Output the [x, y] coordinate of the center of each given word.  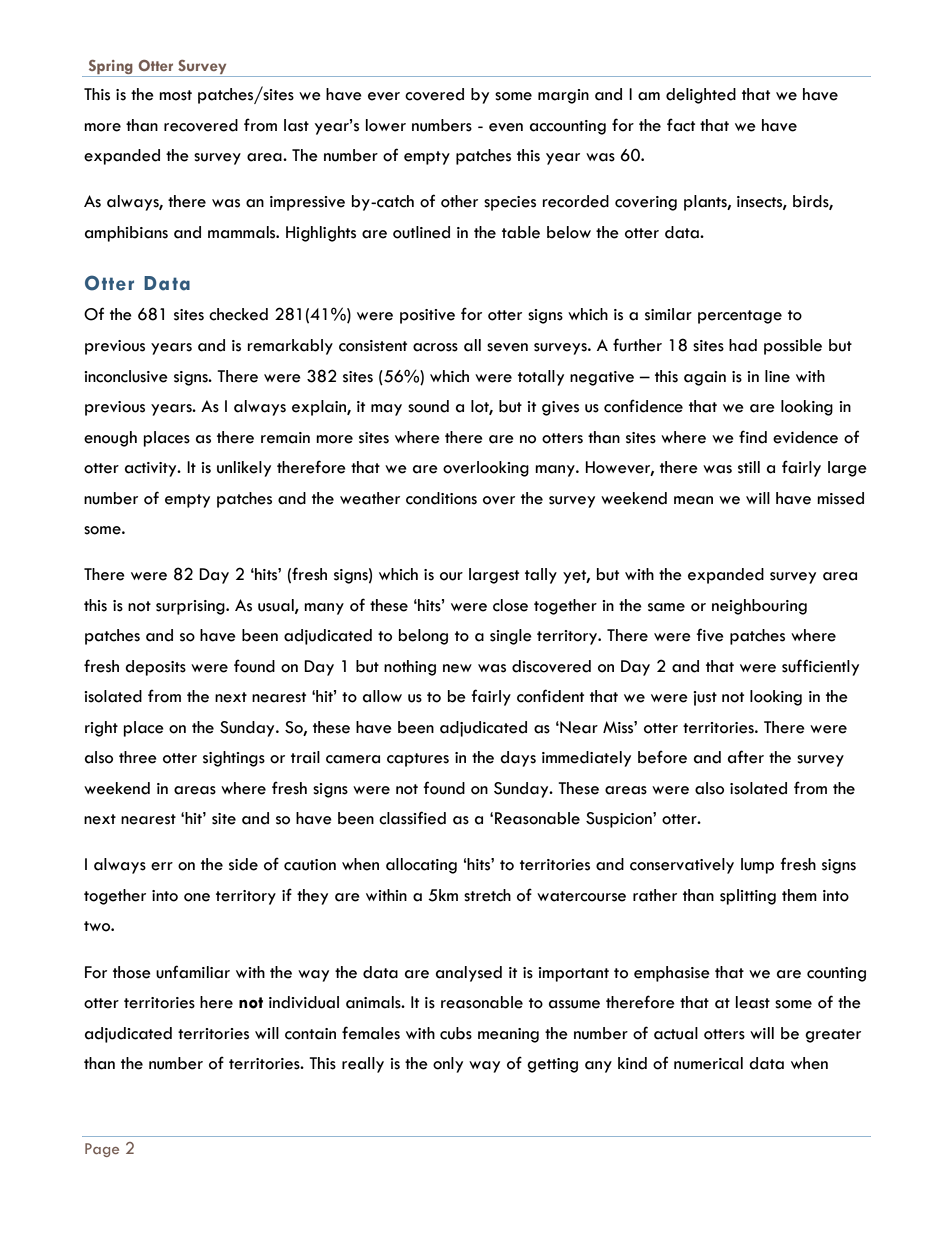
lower [386, 125]
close [510, 605]
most [175, 95]
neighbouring [759, 607]
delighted [701, 96]
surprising [191, 607]
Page [102, 1150]
